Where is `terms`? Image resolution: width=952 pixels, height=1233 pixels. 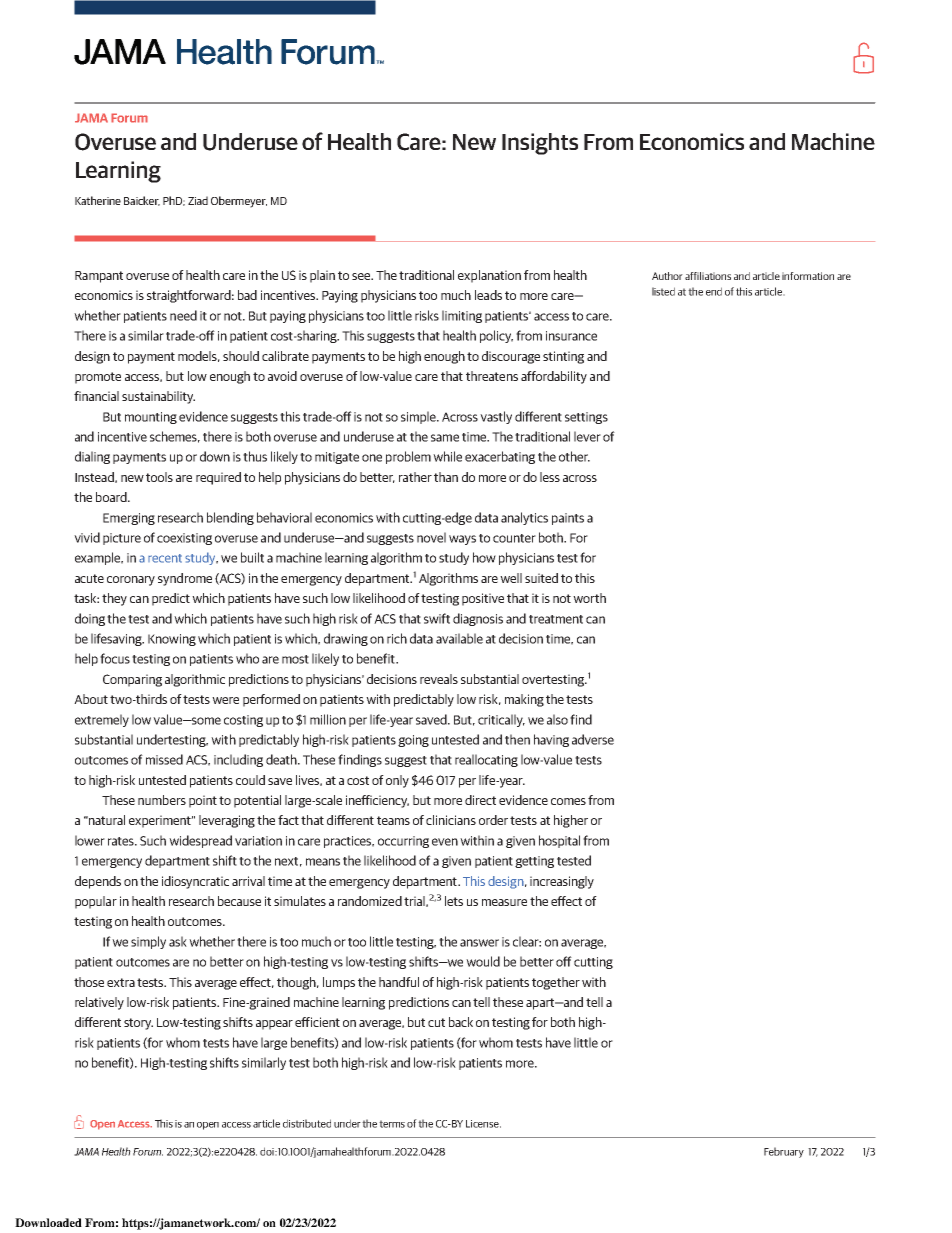
terms is located at coordinates (392, 1124).
